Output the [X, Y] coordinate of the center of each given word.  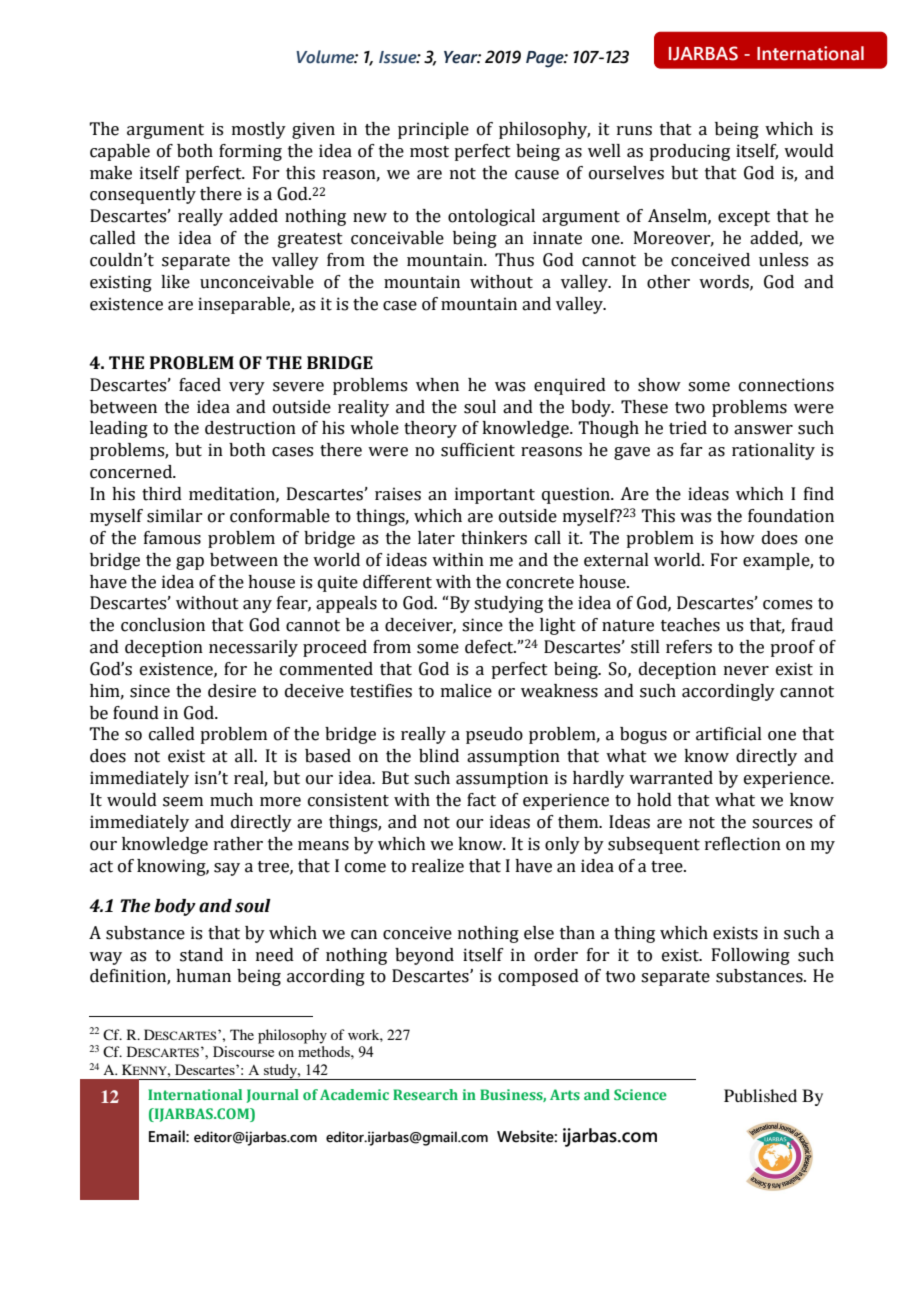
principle [433, 130]
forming [250, 152]
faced [200, 385]
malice [466, 691]
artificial [729, 734]
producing [689, 152]
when [437, 385]
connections [786, 385]
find [819, 494]
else [539, 933]
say [227, 869]
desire [232, 691]
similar [174, 516]
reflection [743, 844]
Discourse [243, 1051]
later [436, 538]
